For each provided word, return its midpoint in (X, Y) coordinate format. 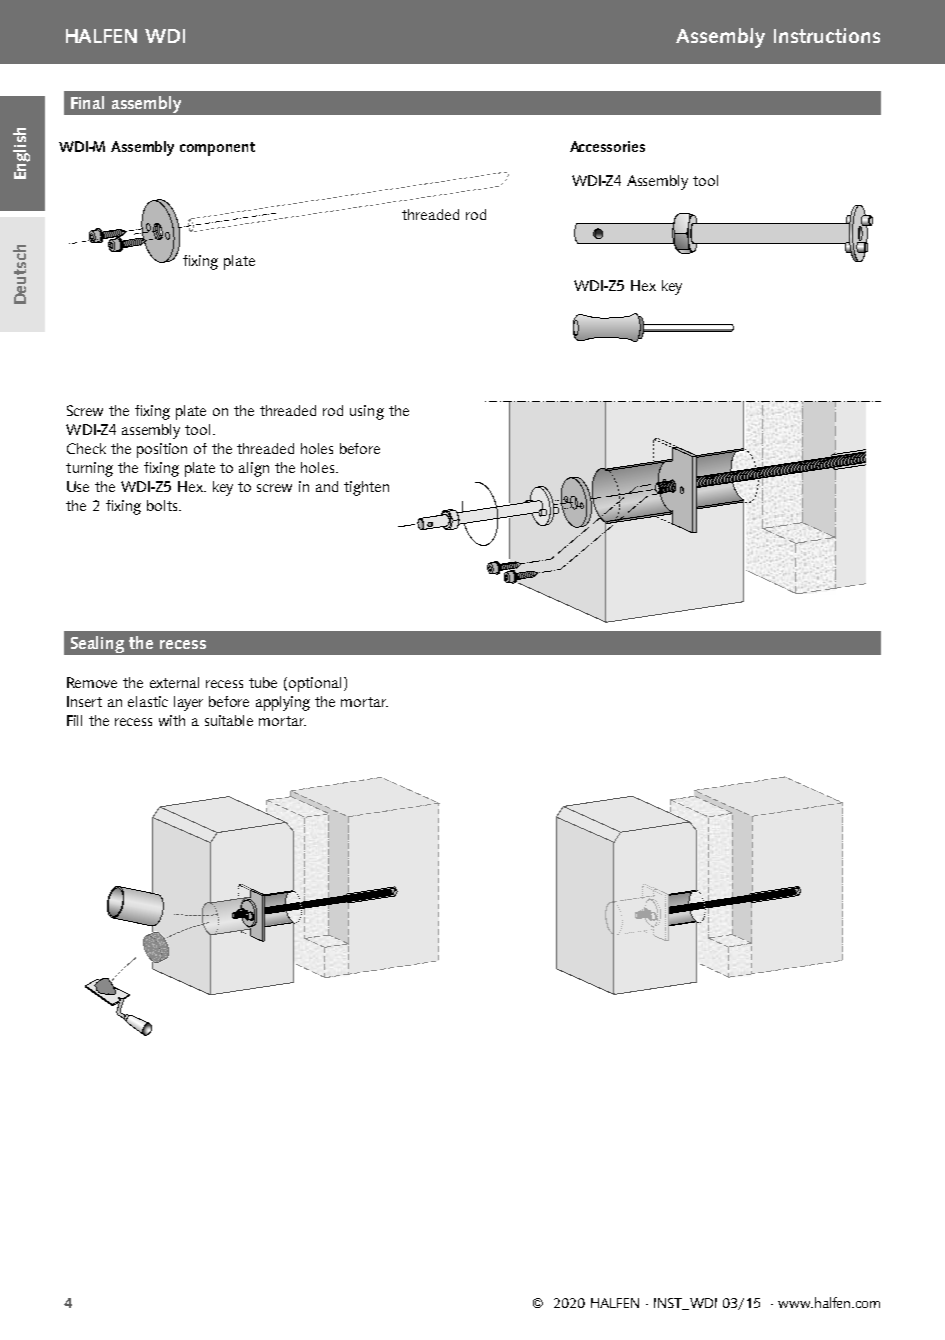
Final (87, 102)
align (254, 469)
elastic (148, 701)
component (217, 149)
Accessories (607, 146)
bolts (163, 505)
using (367, 412)
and (327, 486)
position (162, 450)
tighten (366, 488)
